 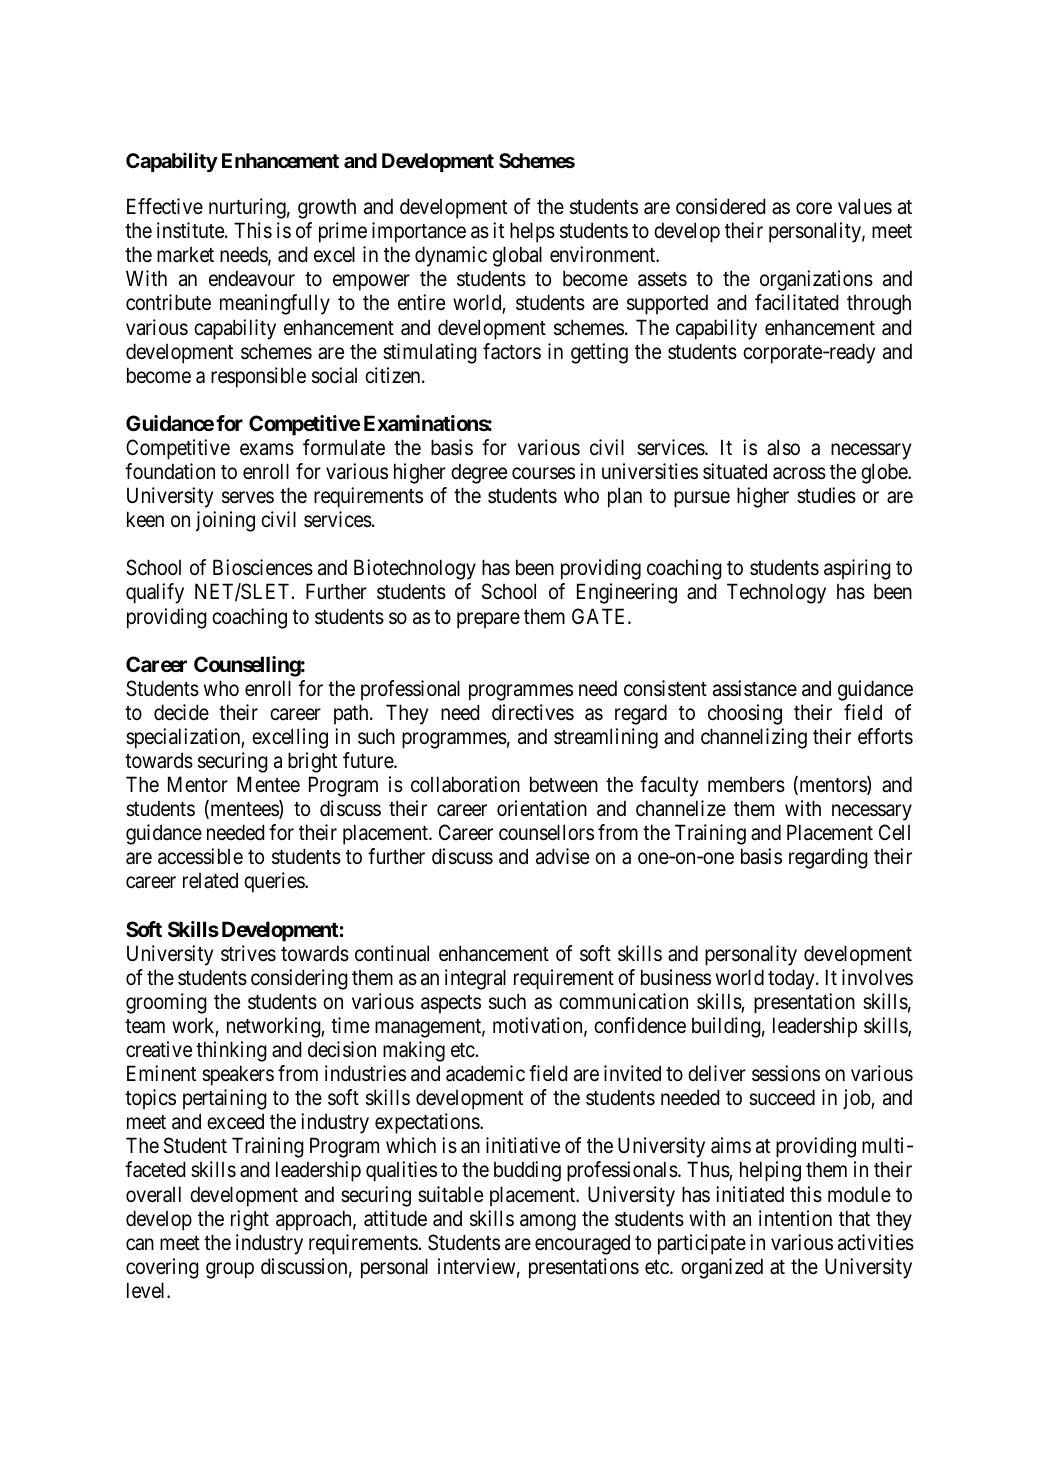 What do you see at coordinates (814, 209) in the document?
I see `core` at bounding box center [814, 209].
